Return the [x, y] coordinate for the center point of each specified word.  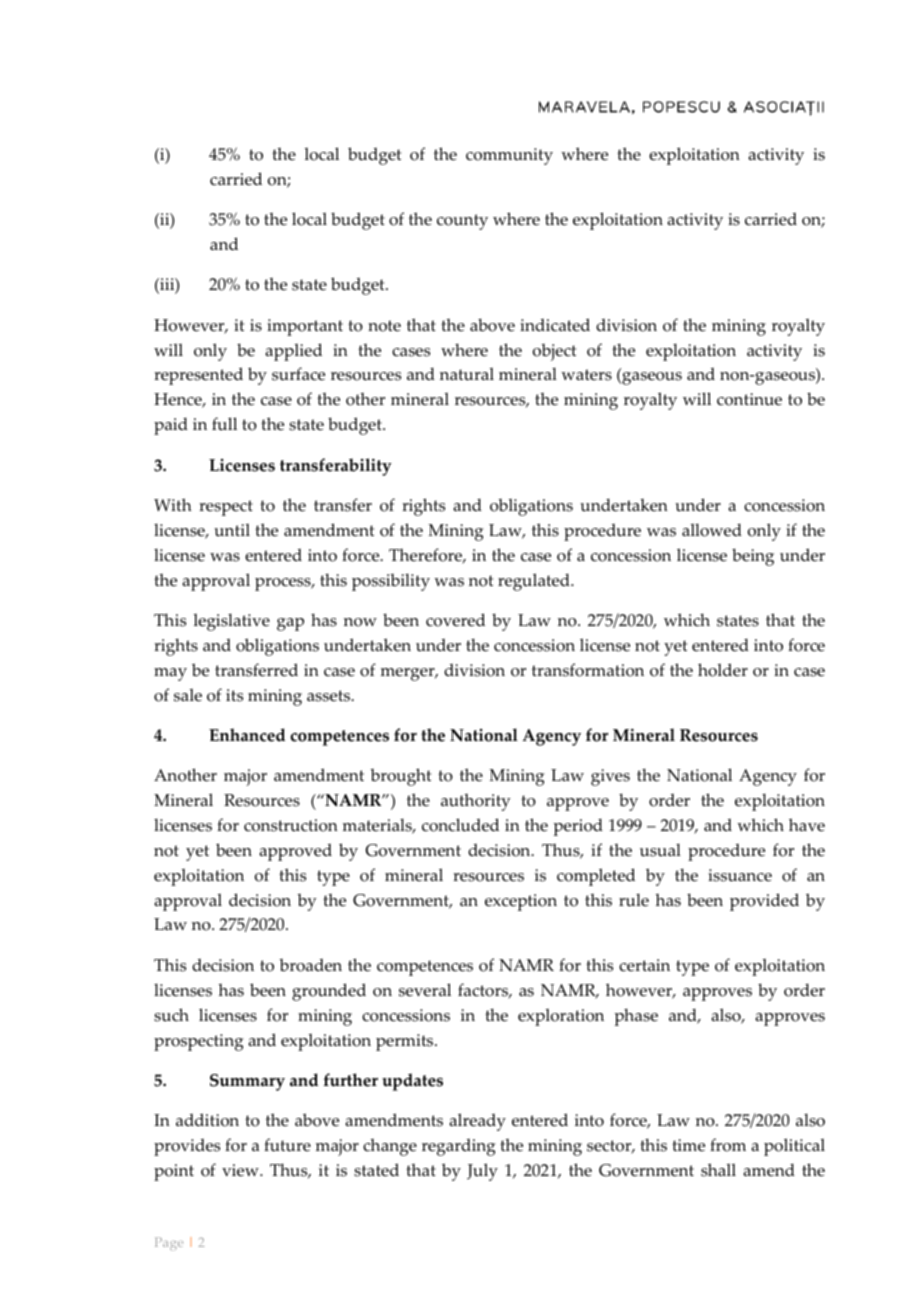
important [305, 327]
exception [521, 902]
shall [718, 1170]
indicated [555, 325]
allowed [712, 530]
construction [291, 825]
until [232, 530]
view [241, 1170]
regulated [535, 582]
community [509, 156]
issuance [740, 875]
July [482, 1172]
